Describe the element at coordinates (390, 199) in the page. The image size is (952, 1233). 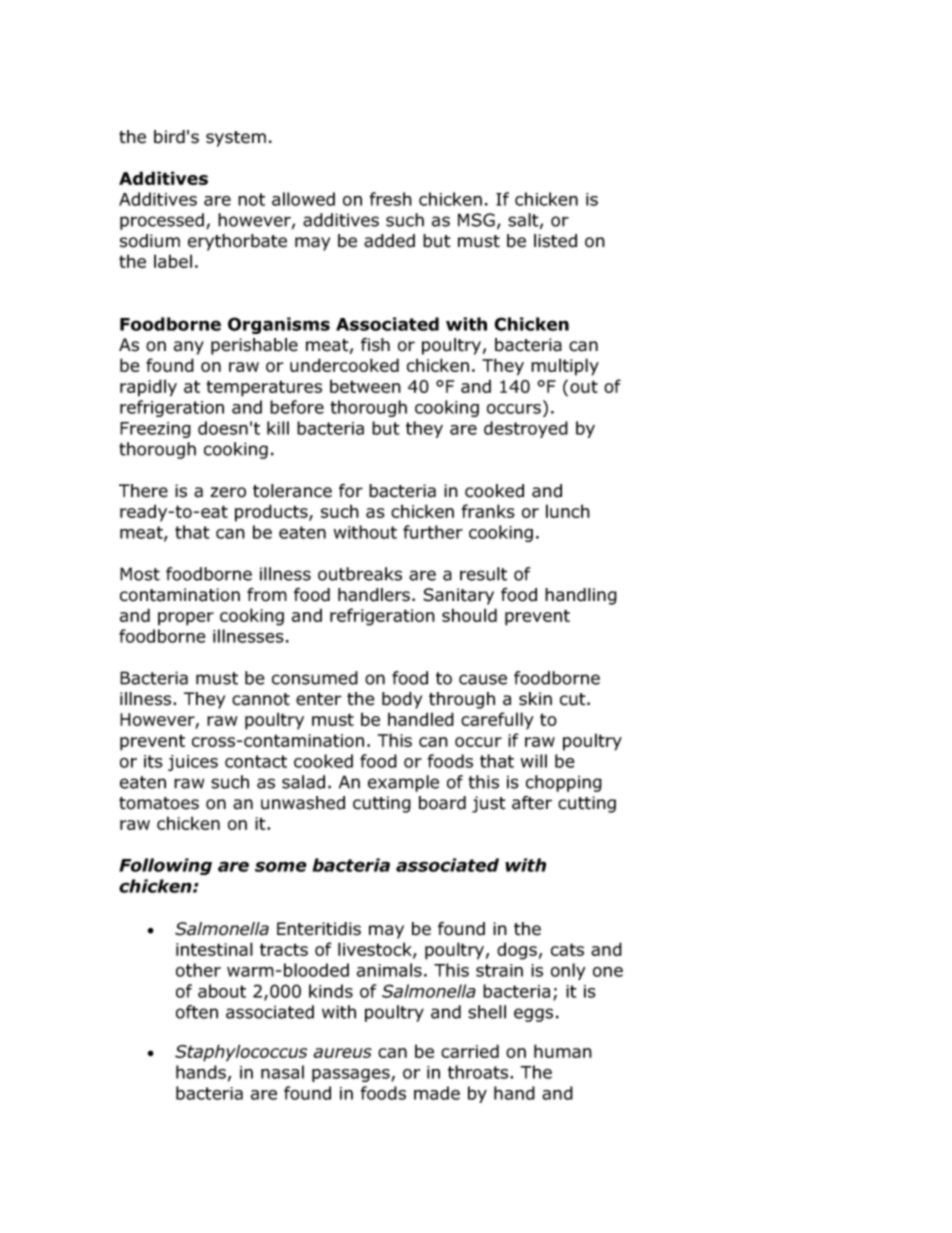
I see `fresh` at that location.
